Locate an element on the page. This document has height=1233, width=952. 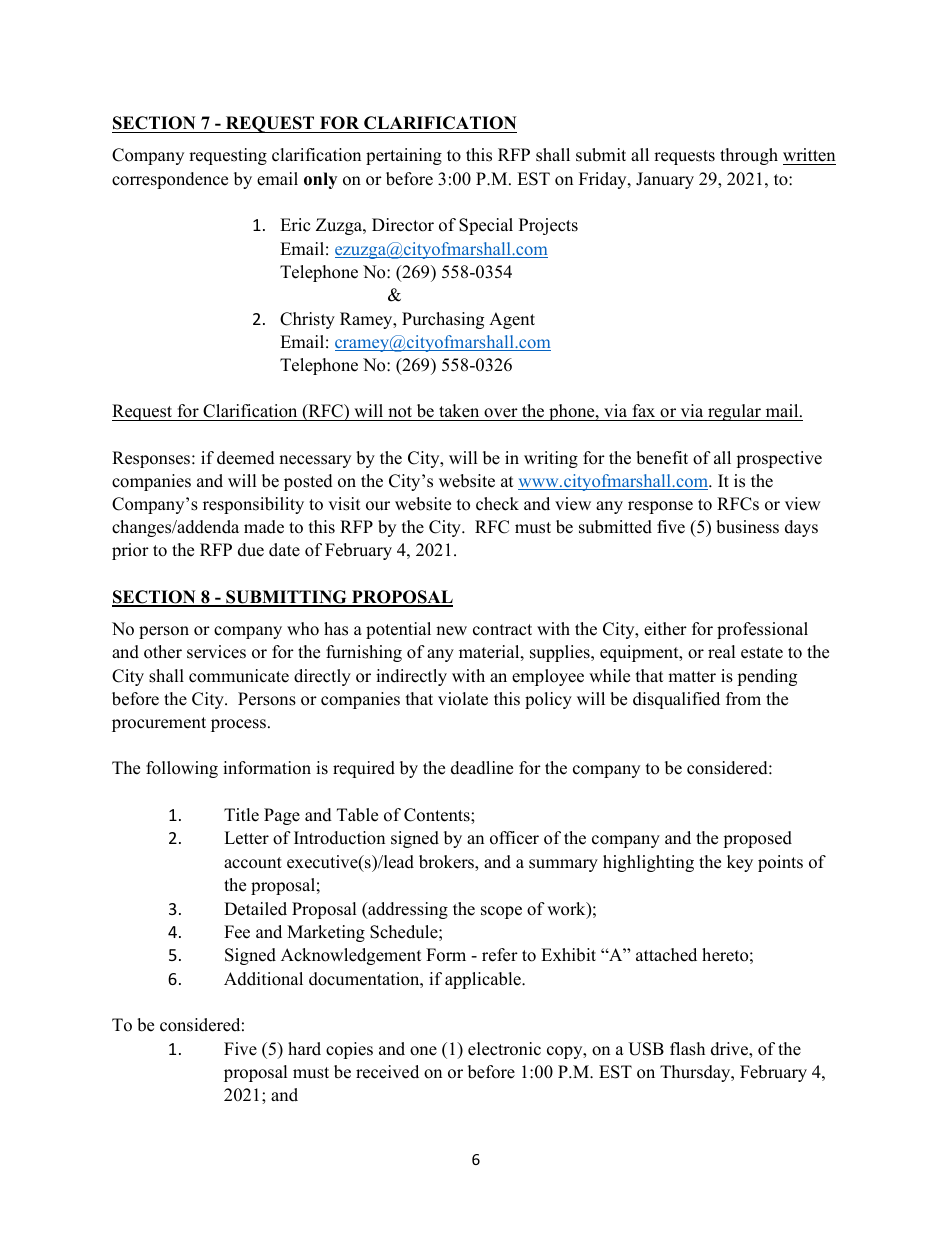
correspondence is located at coordinates (170, 180).
